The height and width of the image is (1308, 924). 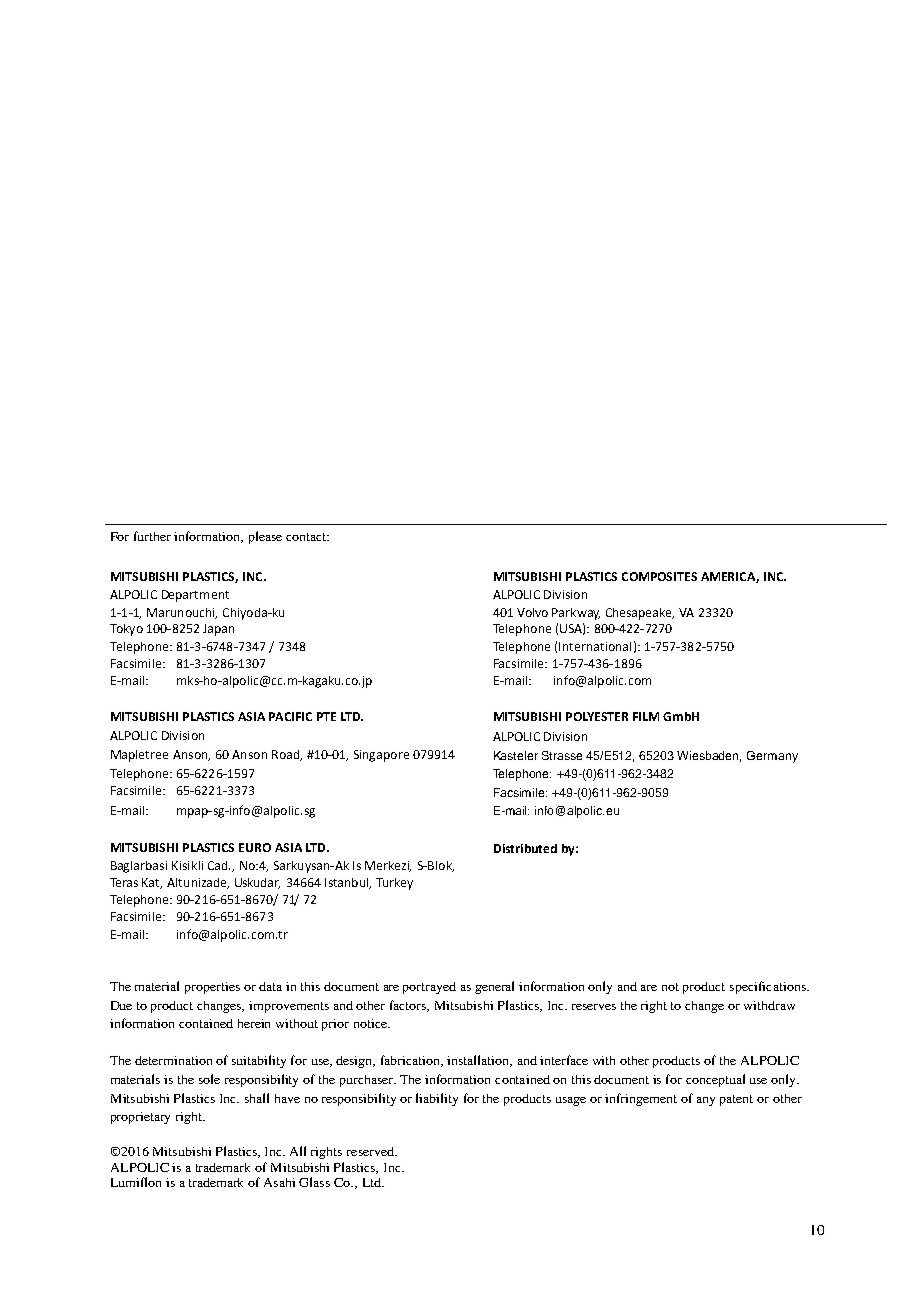 What do you see at coordinates (371, 1151) in the image?
I see `reserved` at bounding box center [371, 1151].
